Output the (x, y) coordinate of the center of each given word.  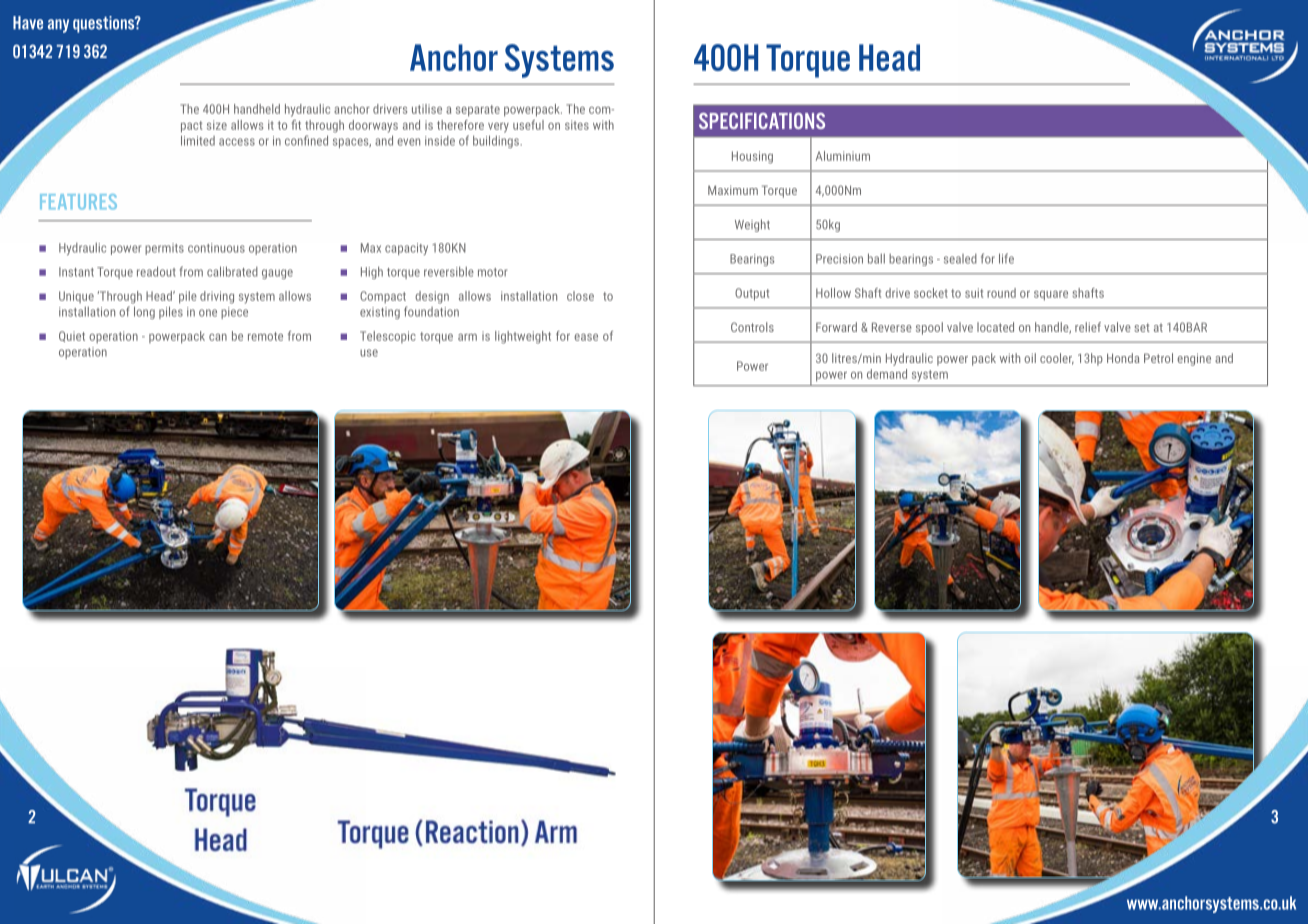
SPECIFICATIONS (762, 121)
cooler (1057, 359)
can (218, 337)
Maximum (733, 190)
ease (586, 337)
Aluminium (843, 156)
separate (478, 111)
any (58, 26)
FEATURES (78, 202)
